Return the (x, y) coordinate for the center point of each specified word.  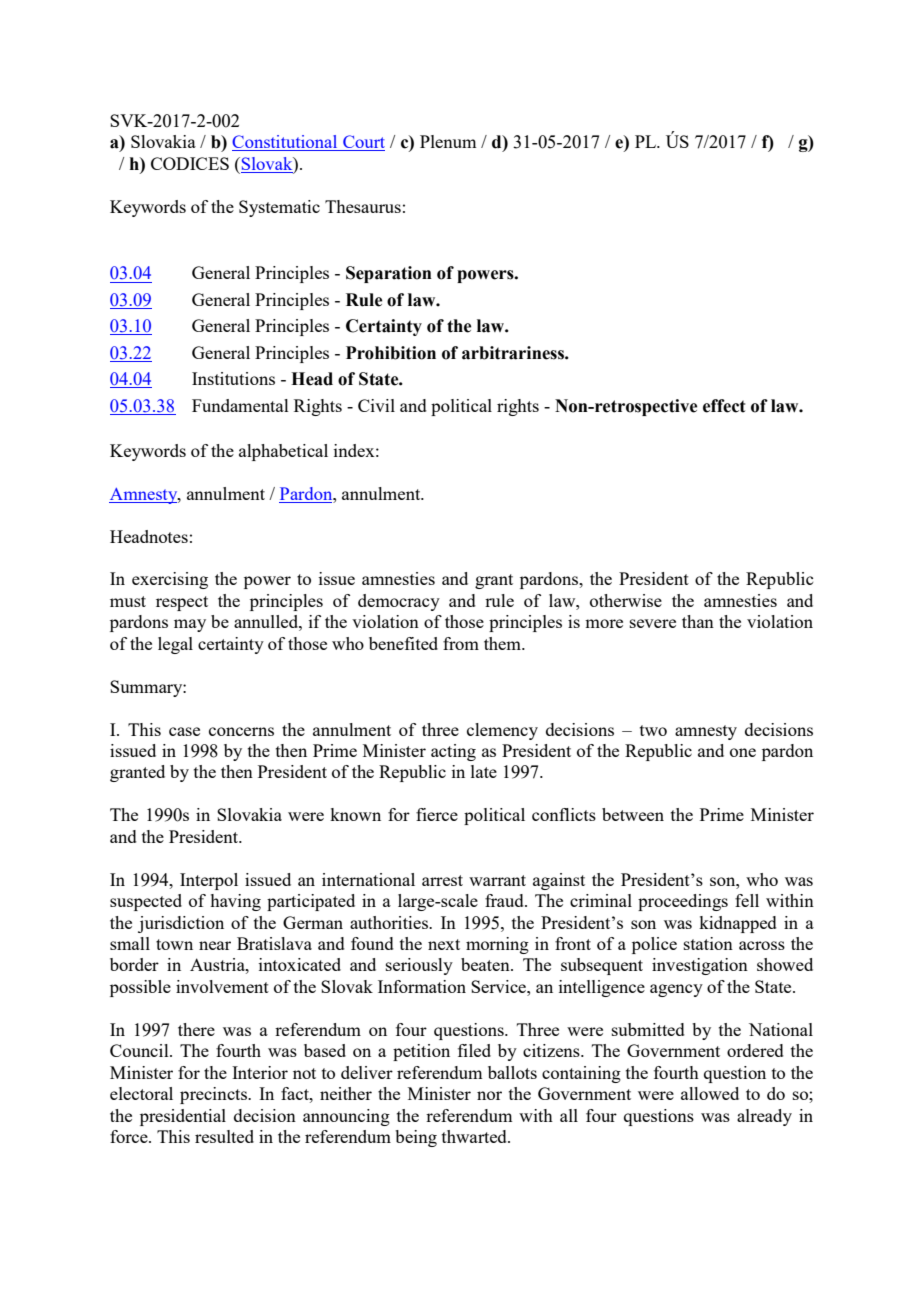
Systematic (279, 208)
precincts (214, 1095)
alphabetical (283, 452)
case (184, 731)
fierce (437, 814)
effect (724, 406)
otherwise (626, 600)
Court (363, 143)
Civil (376, 405)
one (743, 752)
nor (489, 1095)
